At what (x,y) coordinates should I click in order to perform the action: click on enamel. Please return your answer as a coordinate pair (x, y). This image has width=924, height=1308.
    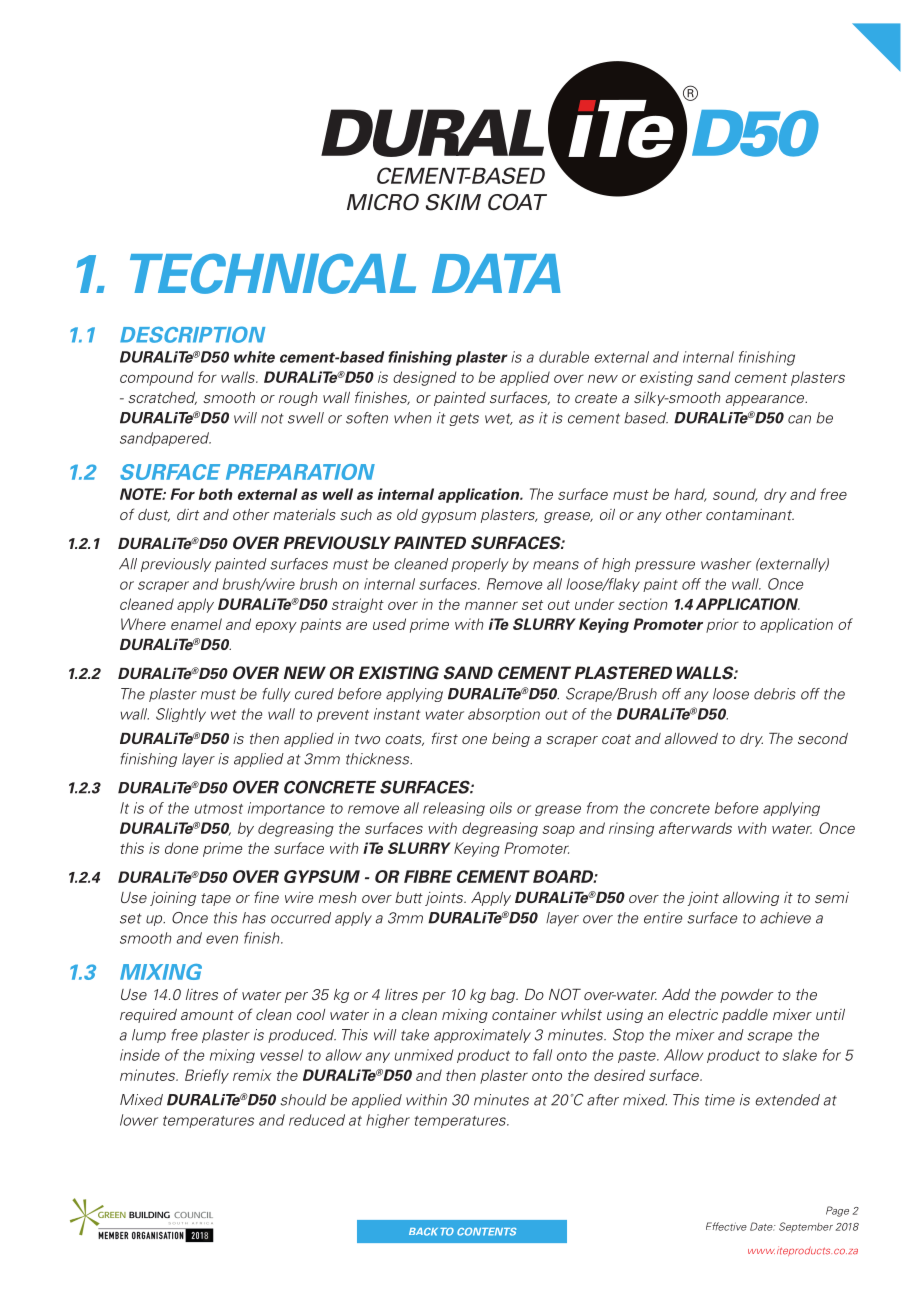
    Looking at the image, I should click on (196, 624).
